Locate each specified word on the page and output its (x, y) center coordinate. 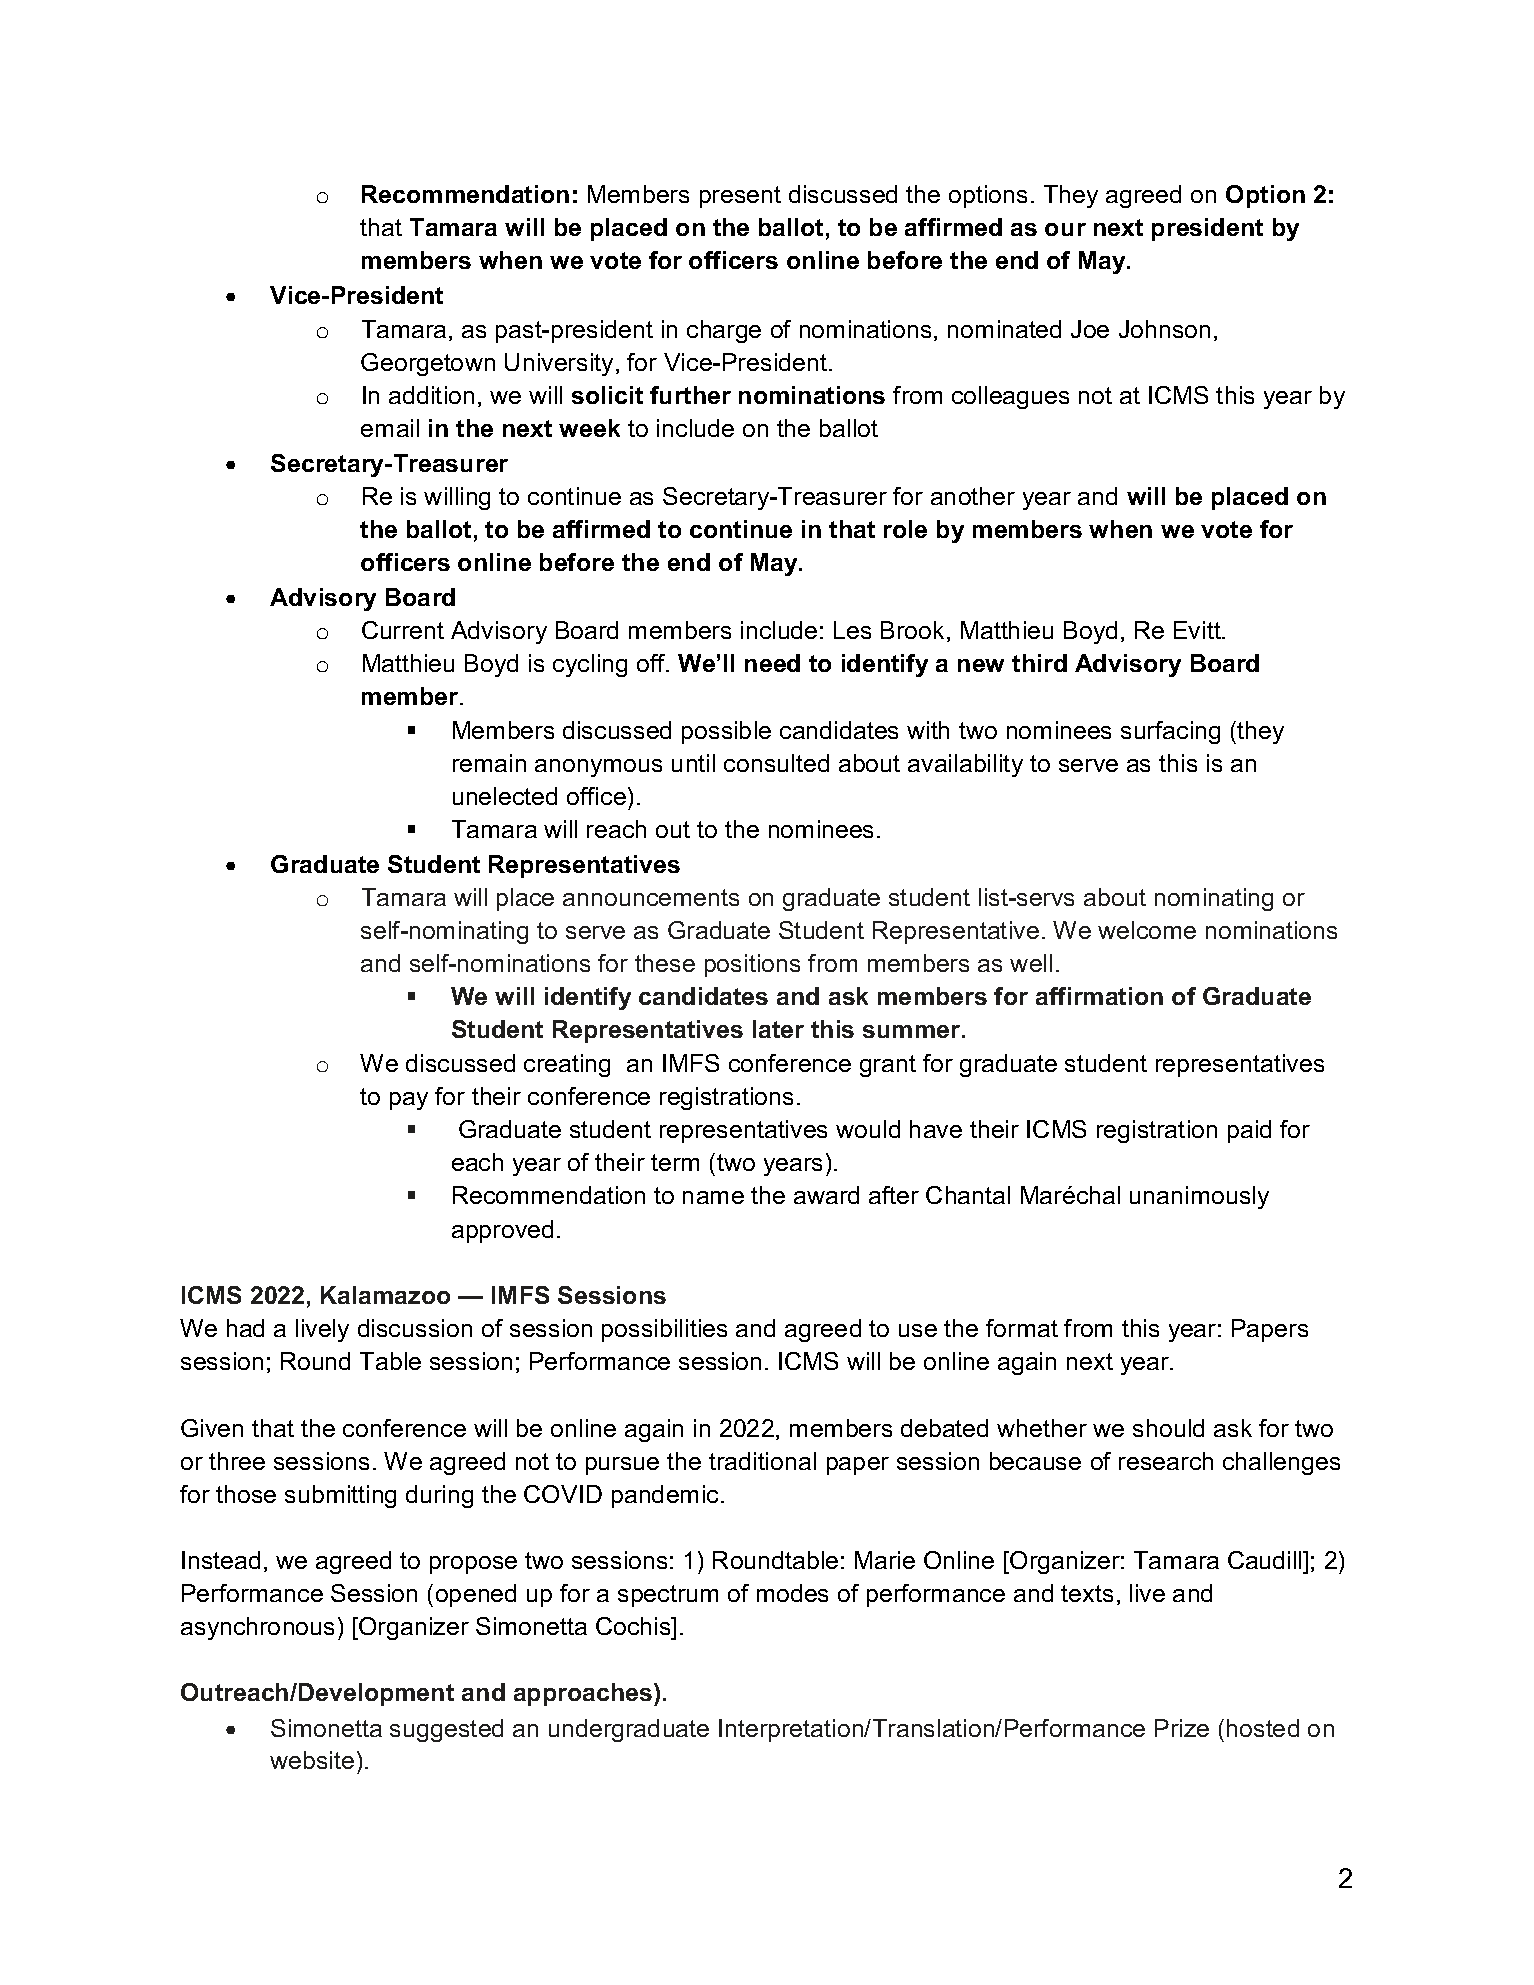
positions (752, 965)
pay (409, 1101)
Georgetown (428, 364)
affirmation (1099, 996)
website (312, 1760)
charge (724, 331)
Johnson (1164, 329)
